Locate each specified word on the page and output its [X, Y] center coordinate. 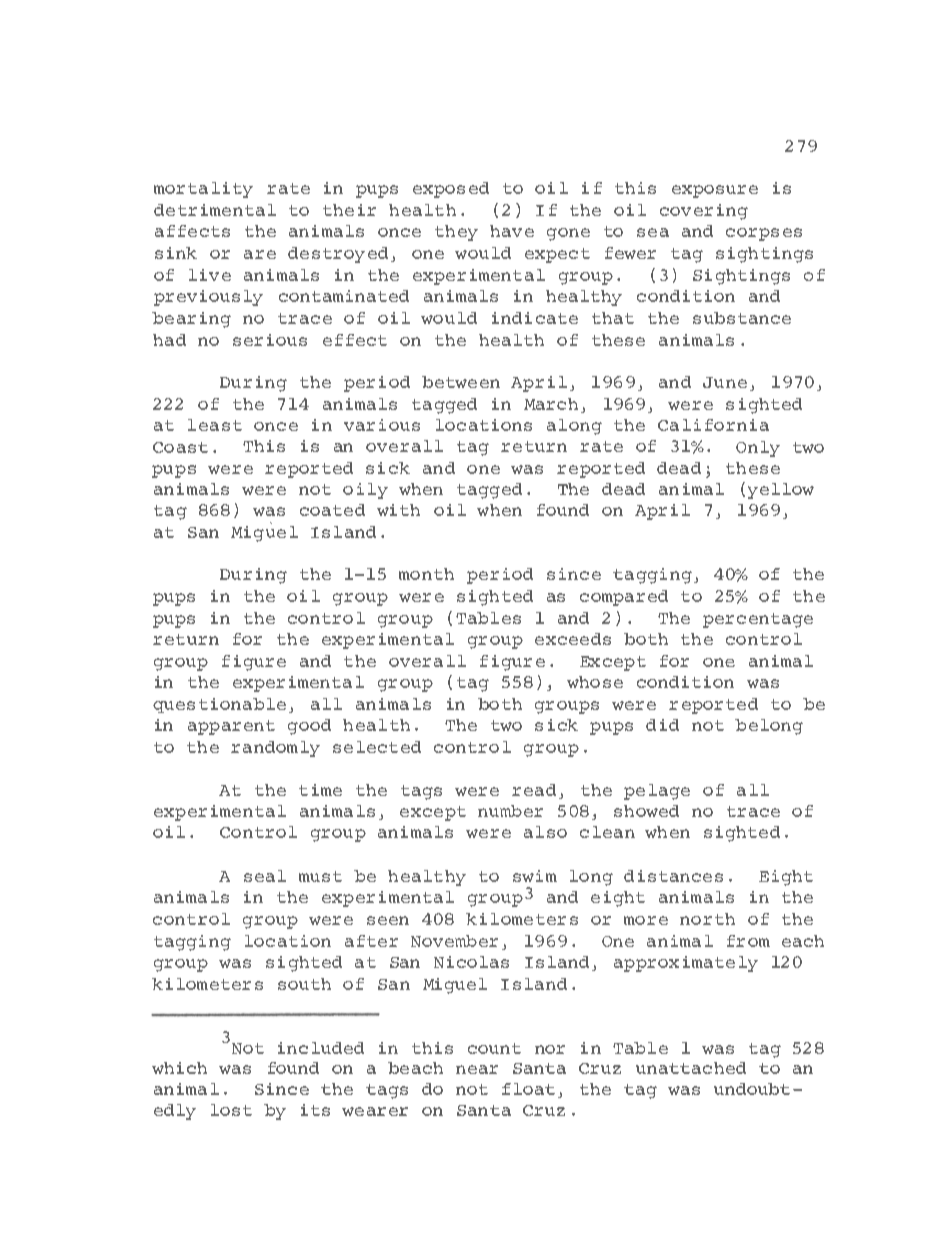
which [179, 1068]
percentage [758, 620]
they [456, 233]
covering [704, 212]
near [477, 1069]
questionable [219, 705]
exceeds [573, 639]
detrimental [215, 210]
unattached [691, 1068]
